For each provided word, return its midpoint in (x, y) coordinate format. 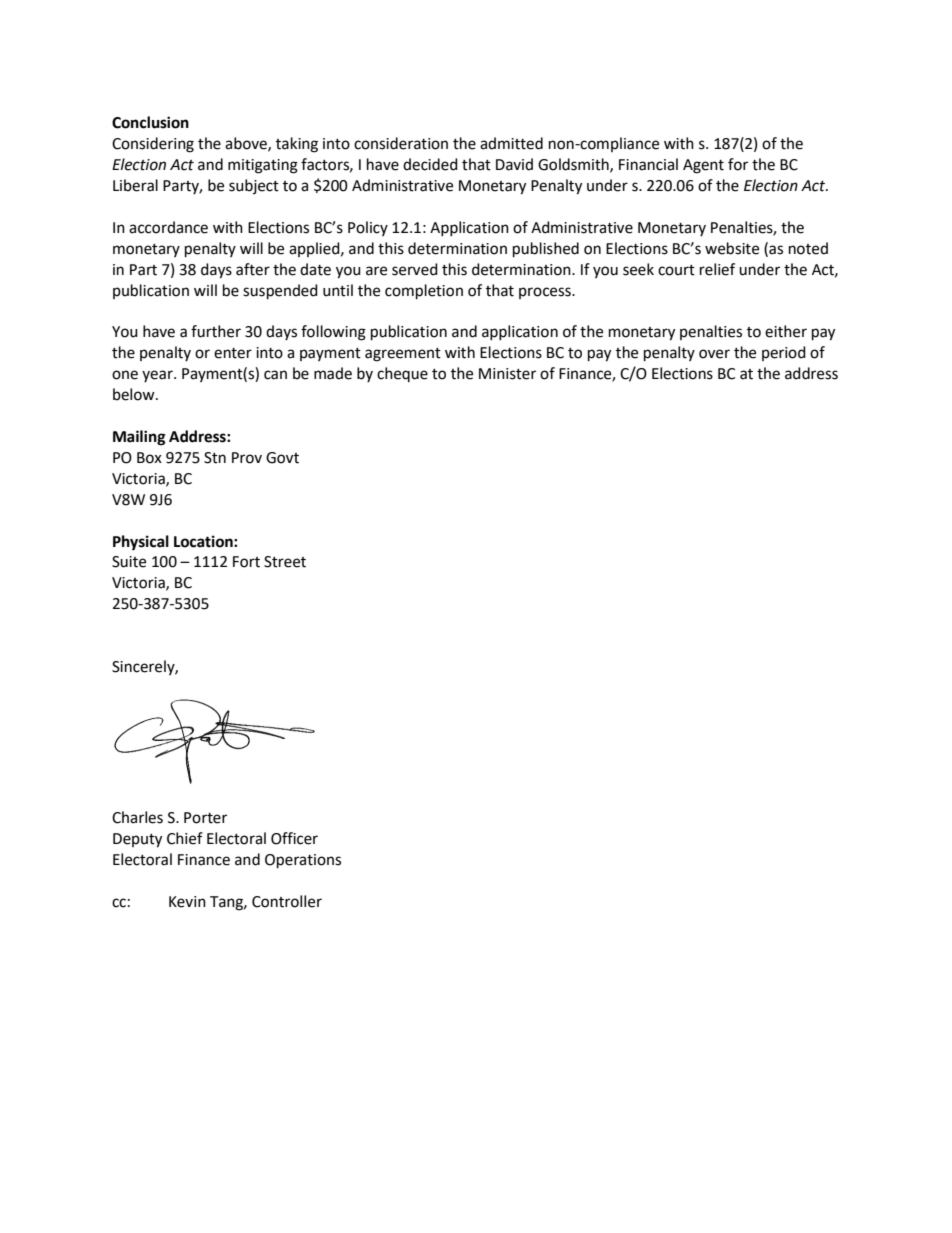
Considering (153, 145)
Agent (703, 166)
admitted (511, 143)
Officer (294, 838)
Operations (303, 861)
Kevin (187, 902)
